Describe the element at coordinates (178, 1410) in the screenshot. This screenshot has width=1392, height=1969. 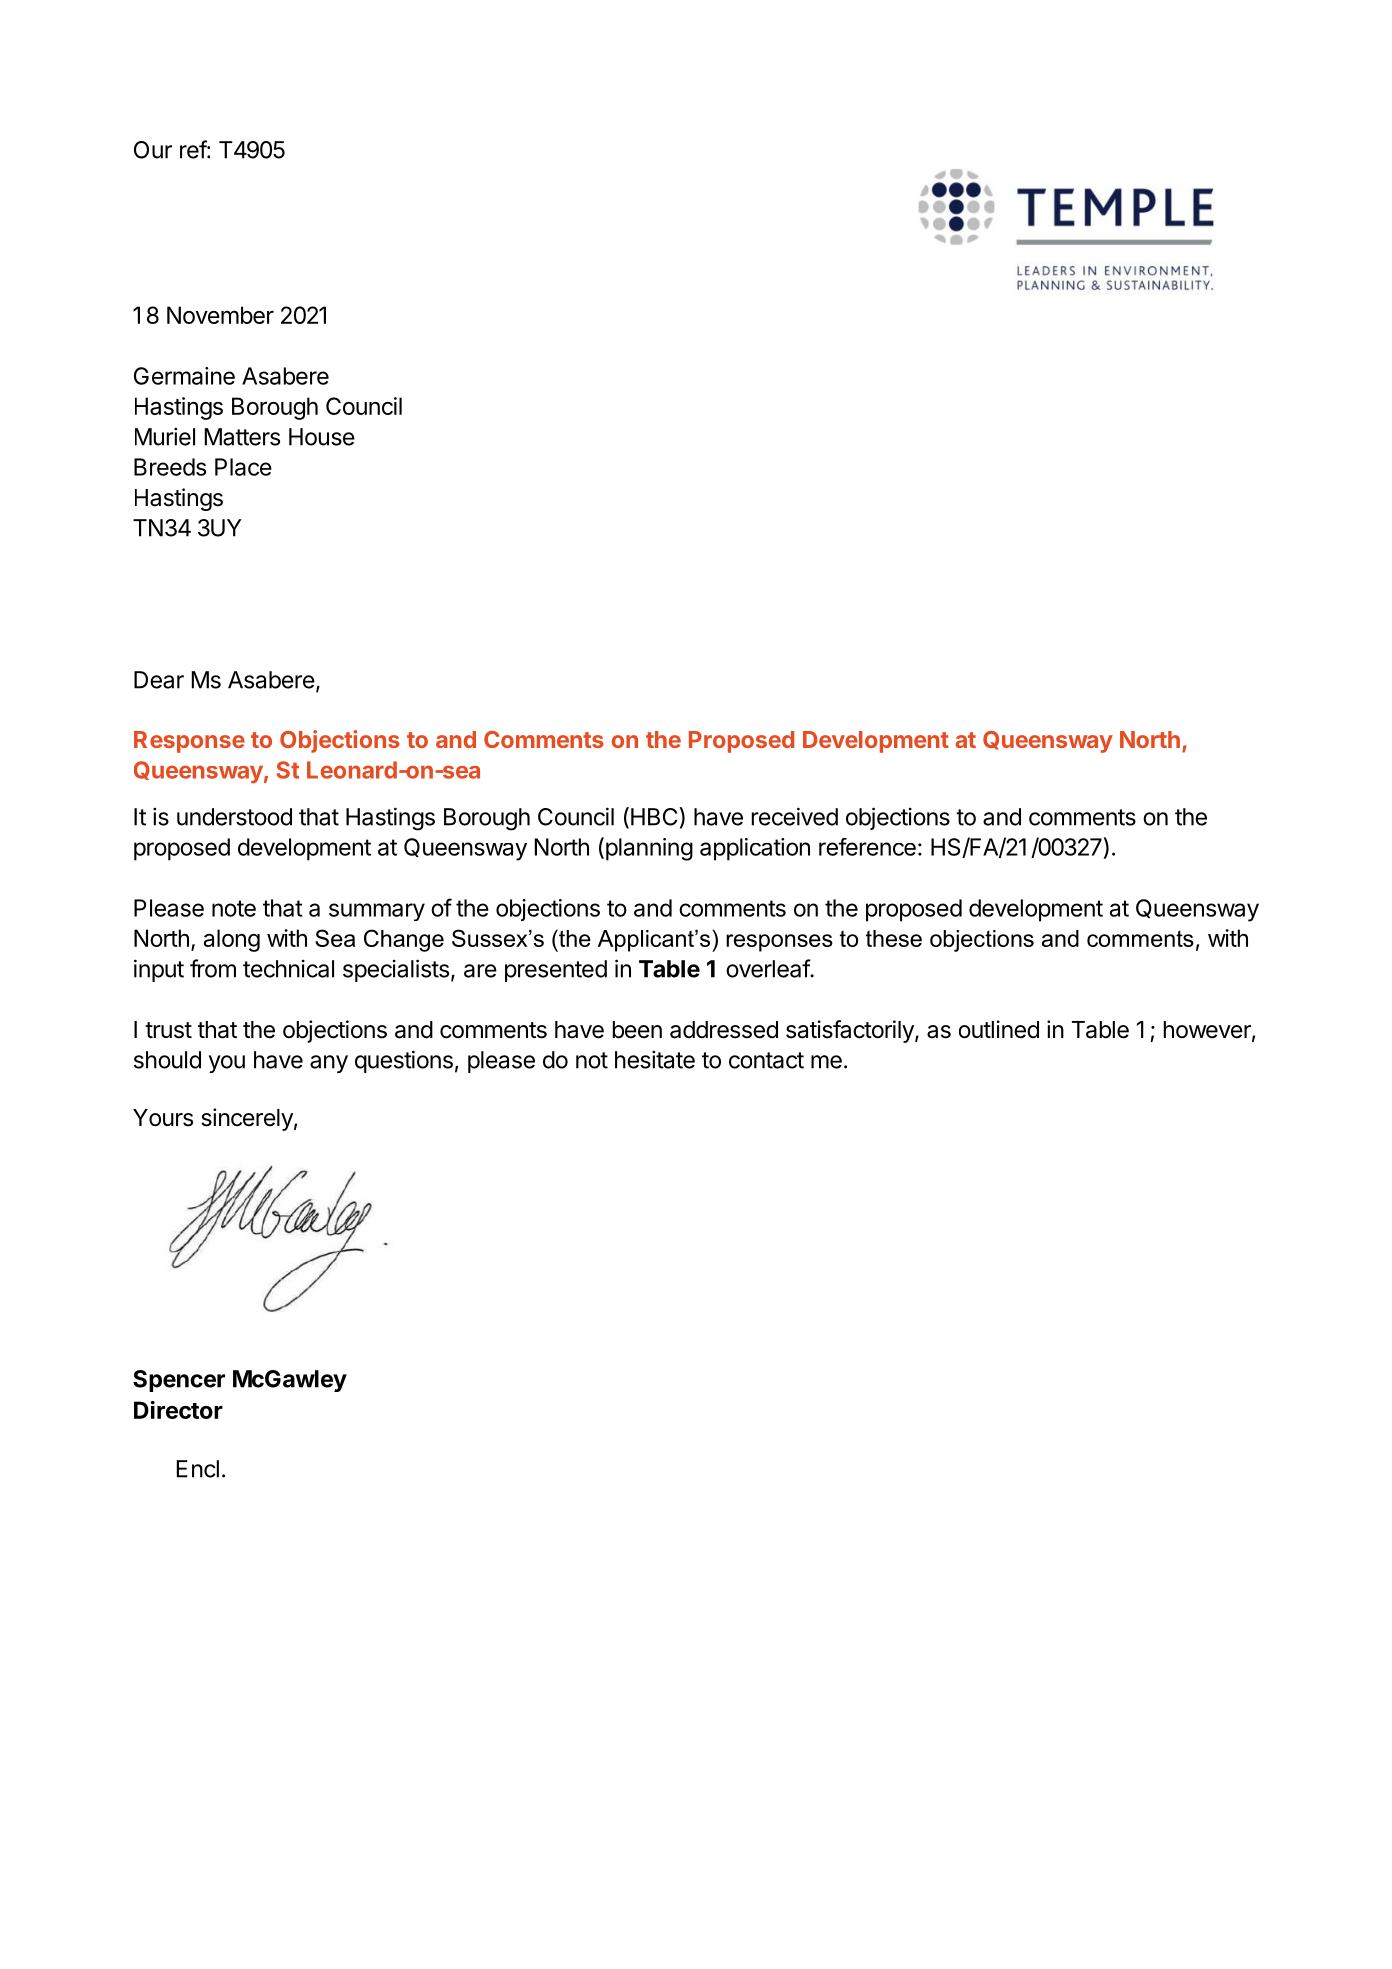
I see `Director` at that location.
